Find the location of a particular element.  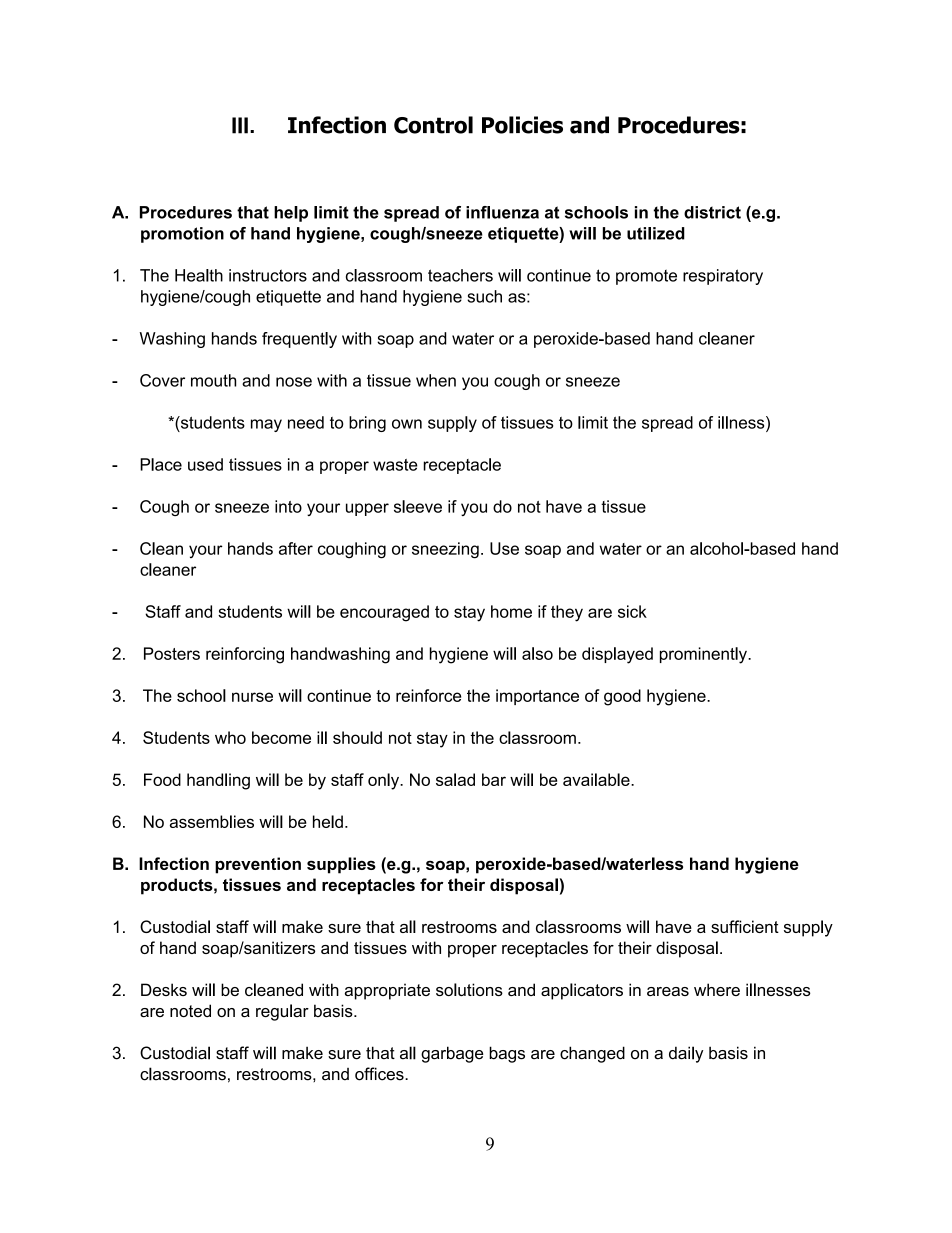

sufficient is located at coordinates (745, 926).
